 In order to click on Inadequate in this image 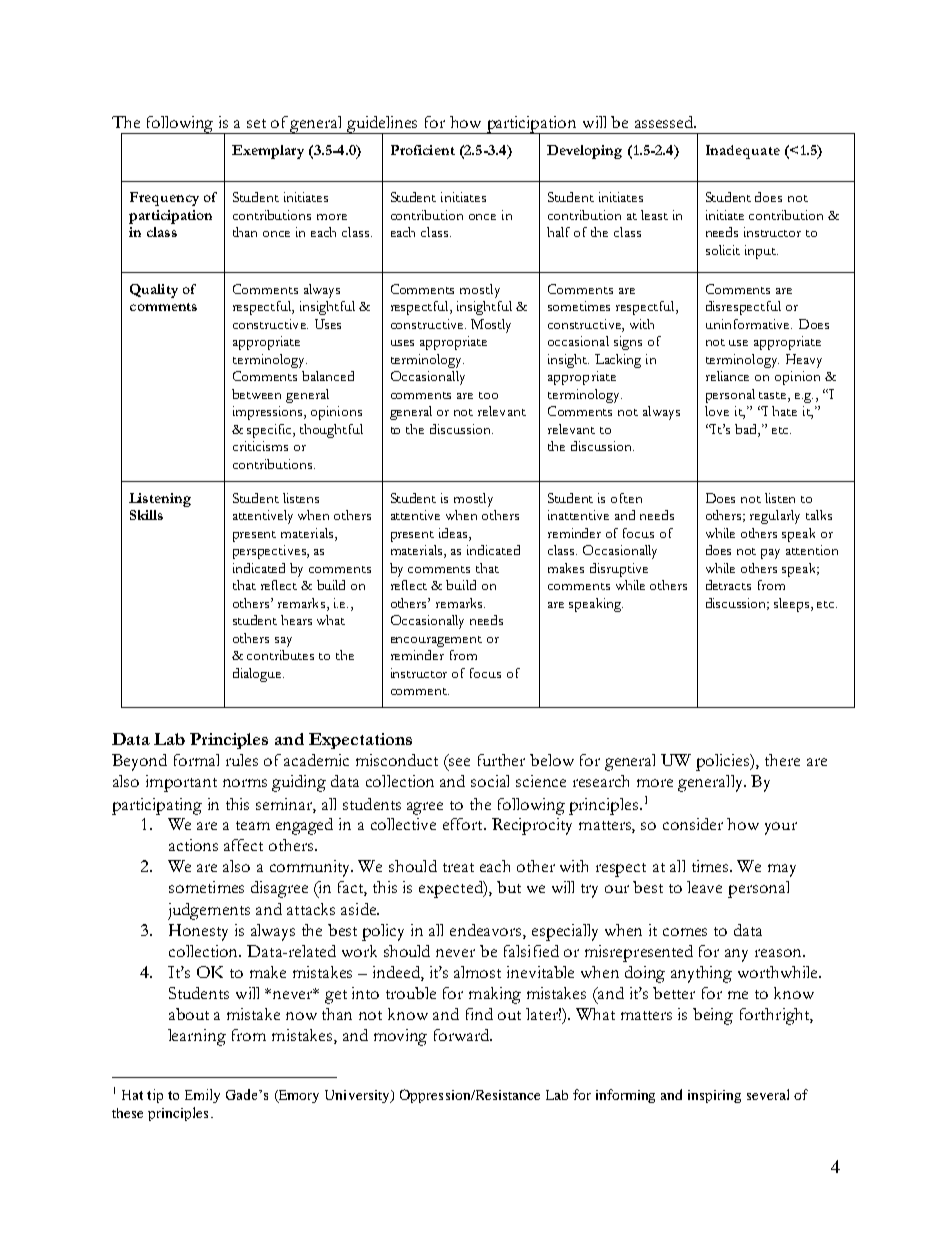, I will do `click(743, 152)`.
